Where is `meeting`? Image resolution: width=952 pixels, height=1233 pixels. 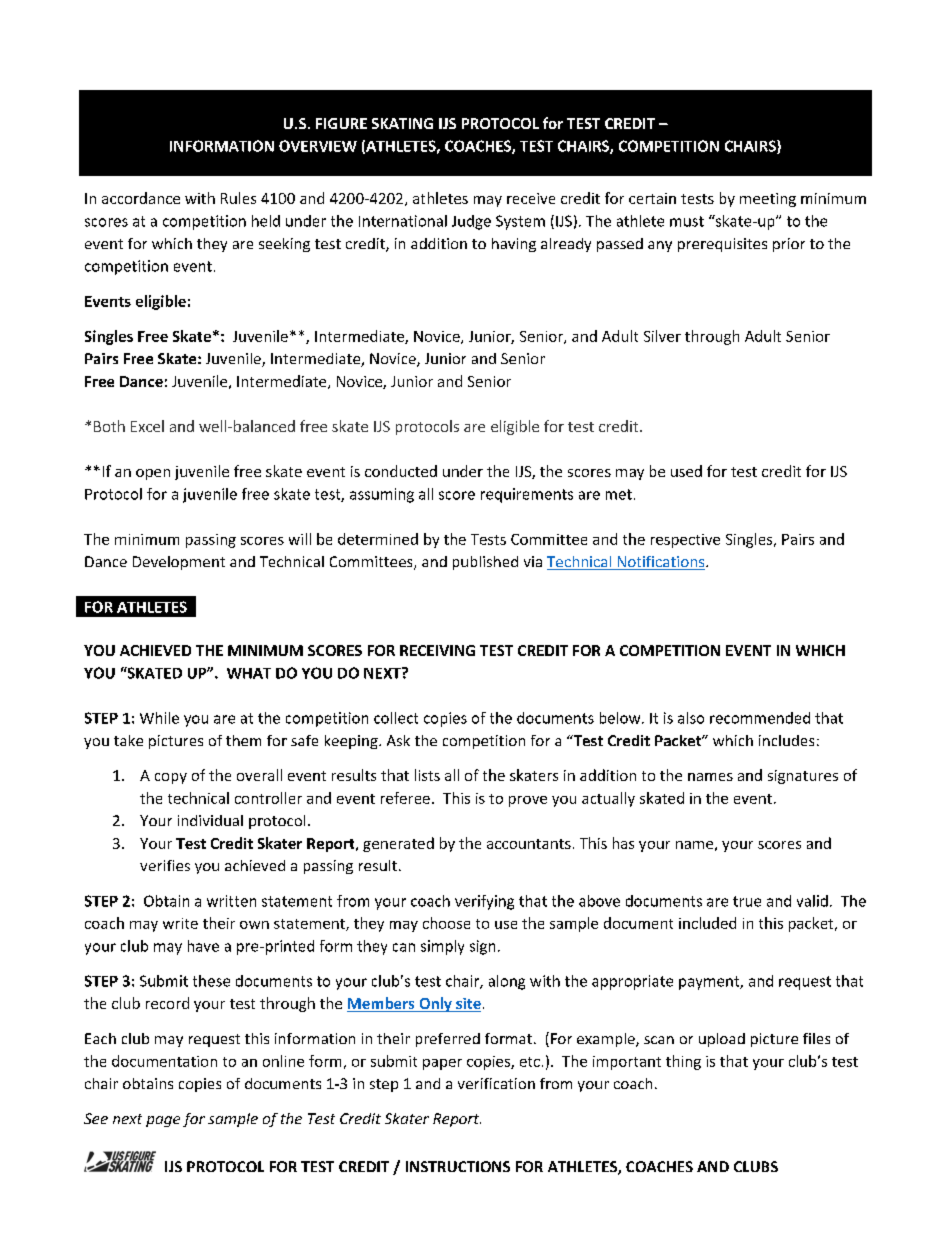
meeting is located at coordinates (768, 200).
